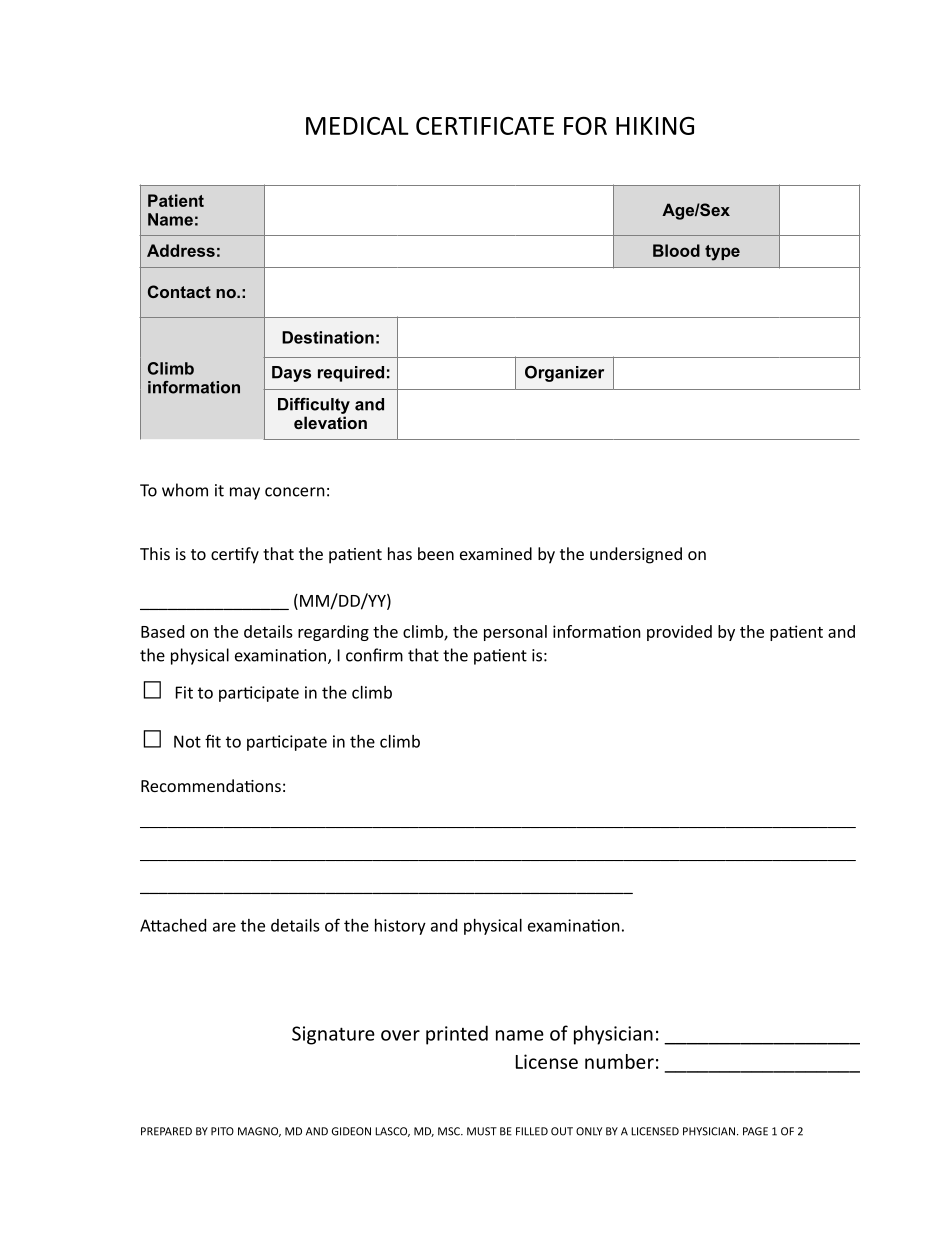 The image size is (952, 1233). I want to click on provided, so click(679, 633).
